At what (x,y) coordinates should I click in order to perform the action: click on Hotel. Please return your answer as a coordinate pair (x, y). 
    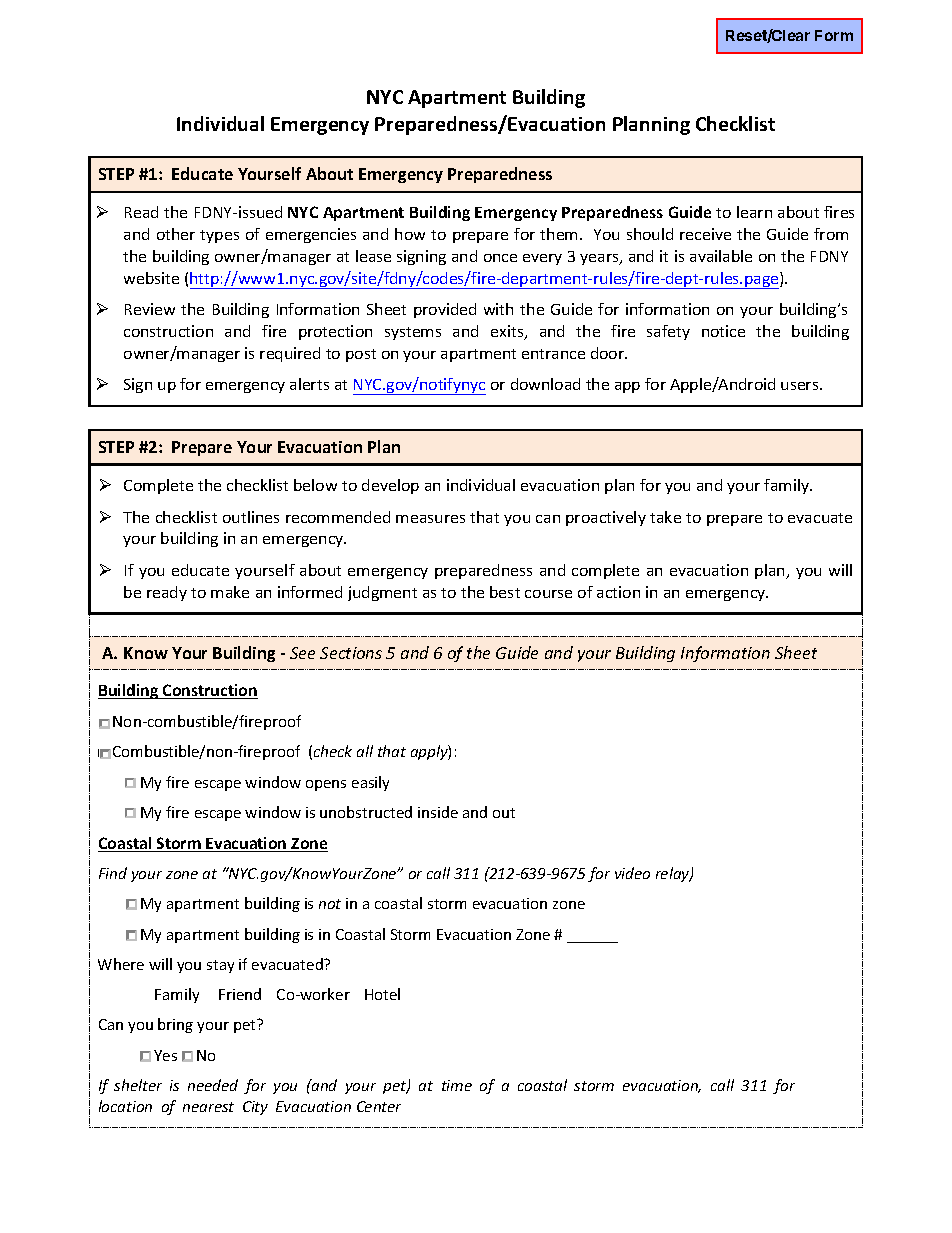
    Looking at the image, I should click on (382, 994).
